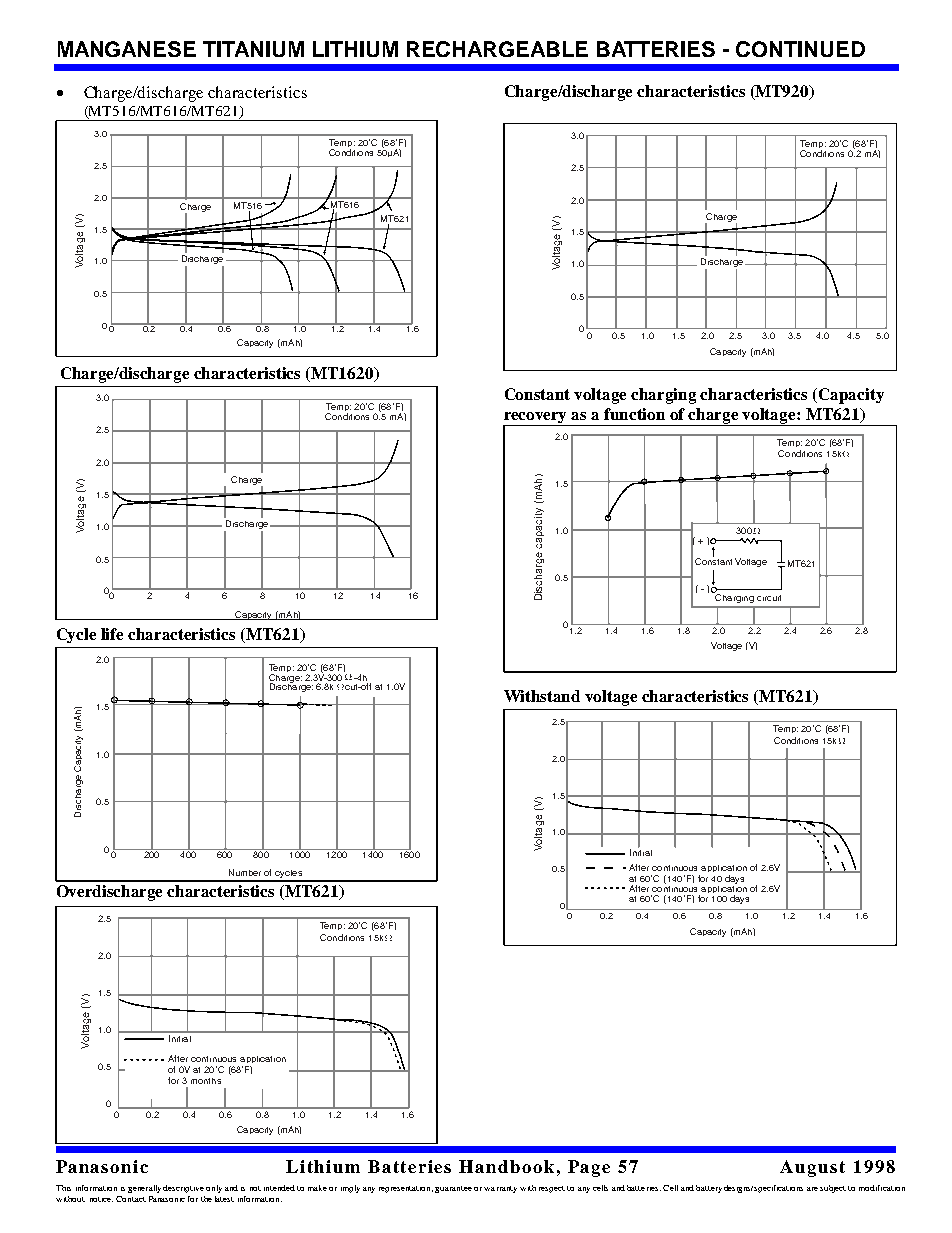 The width and height of the document is (952, 1233). What do you see at coordinates (253, 49) in the document?
I see `TITANIUM` at bounding box center [253, 49].
